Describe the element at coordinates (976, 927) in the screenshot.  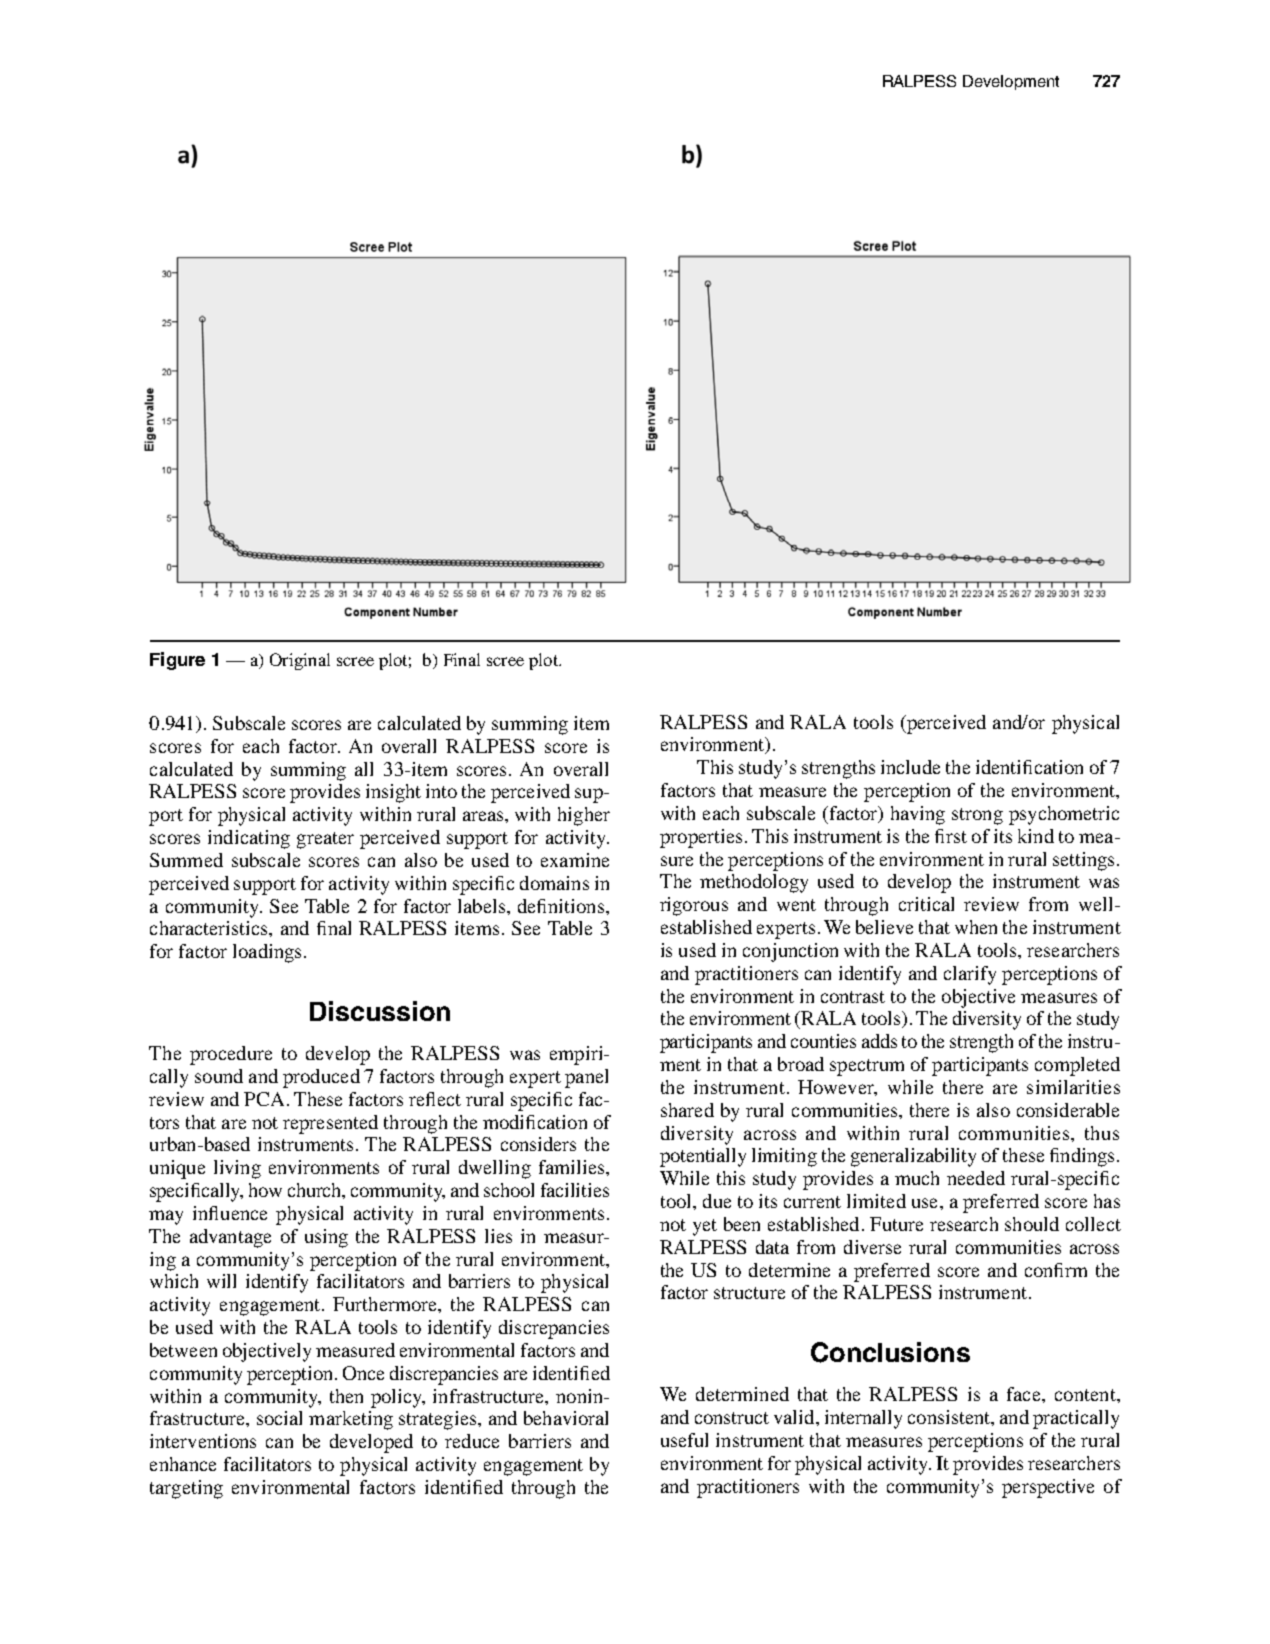
I see `when` at that location.
